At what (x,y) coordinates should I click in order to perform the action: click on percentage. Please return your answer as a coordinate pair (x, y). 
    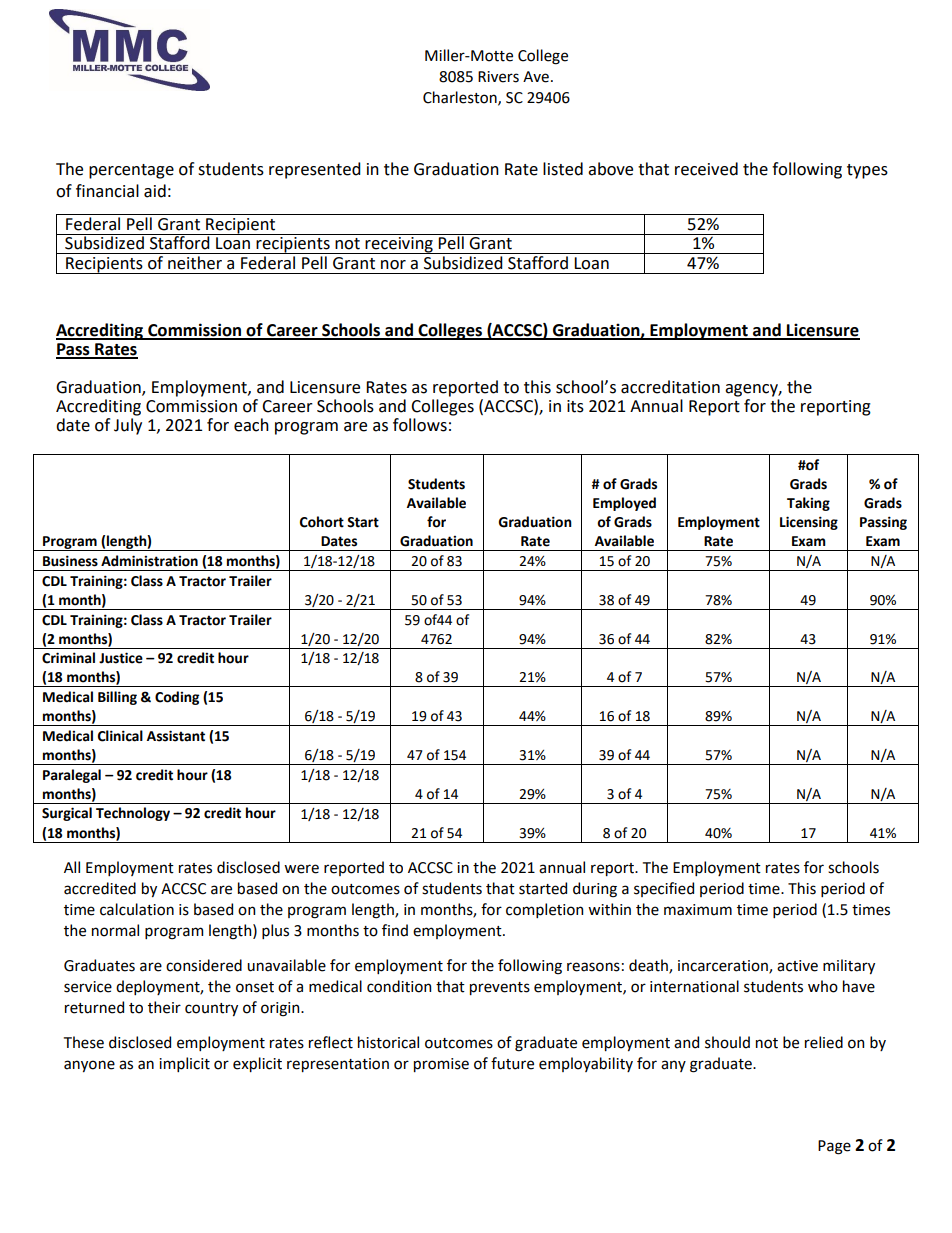
    Looking at the image, I should click on (131, 171).
